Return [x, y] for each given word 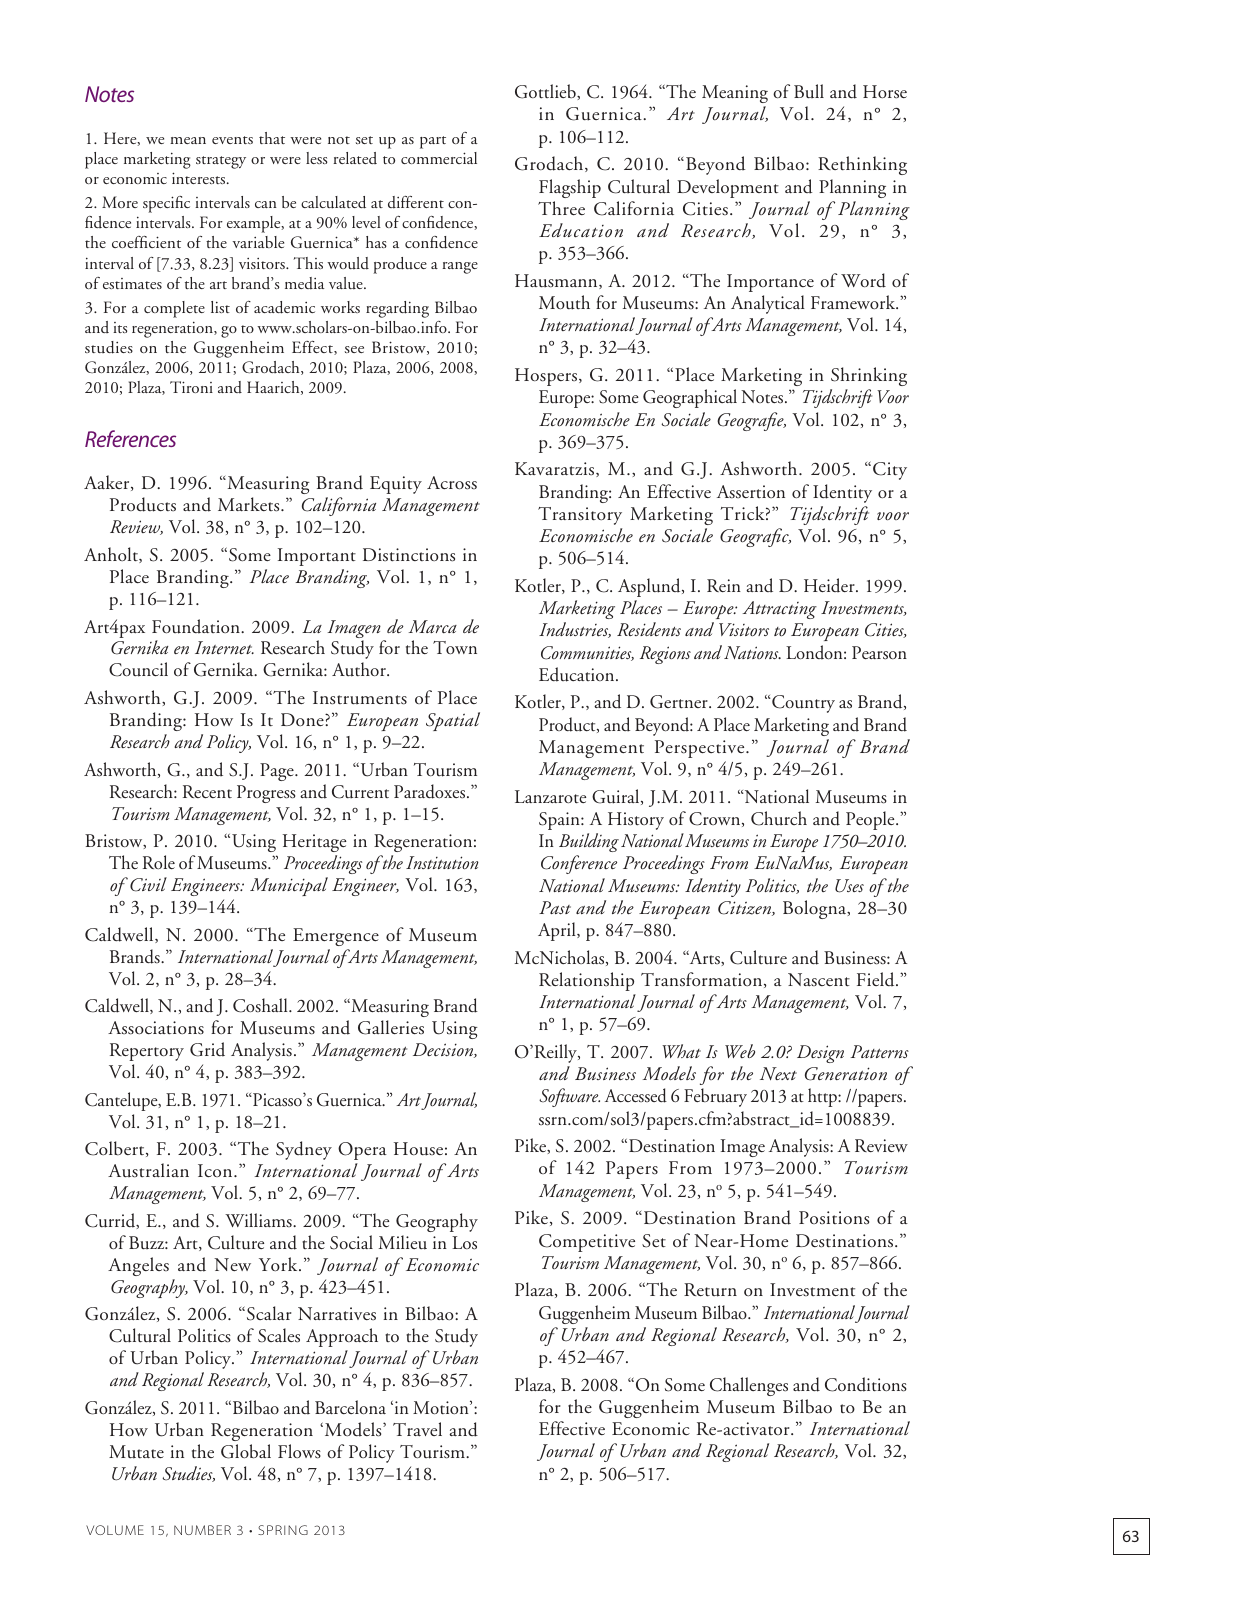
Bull [809, 91]
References [130, 438]
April [558, 931]
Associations [156, 1028]
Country [802, 704]
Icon [216, 1170]
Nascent [819, 980]
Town [455, 647]
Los [464, 1243]
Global [246, 1451]
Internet [224, 647]
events [232, 140]
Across [452, 483]
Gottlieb [546, 91]
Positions [834, 1218]
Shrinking [869, 376]
